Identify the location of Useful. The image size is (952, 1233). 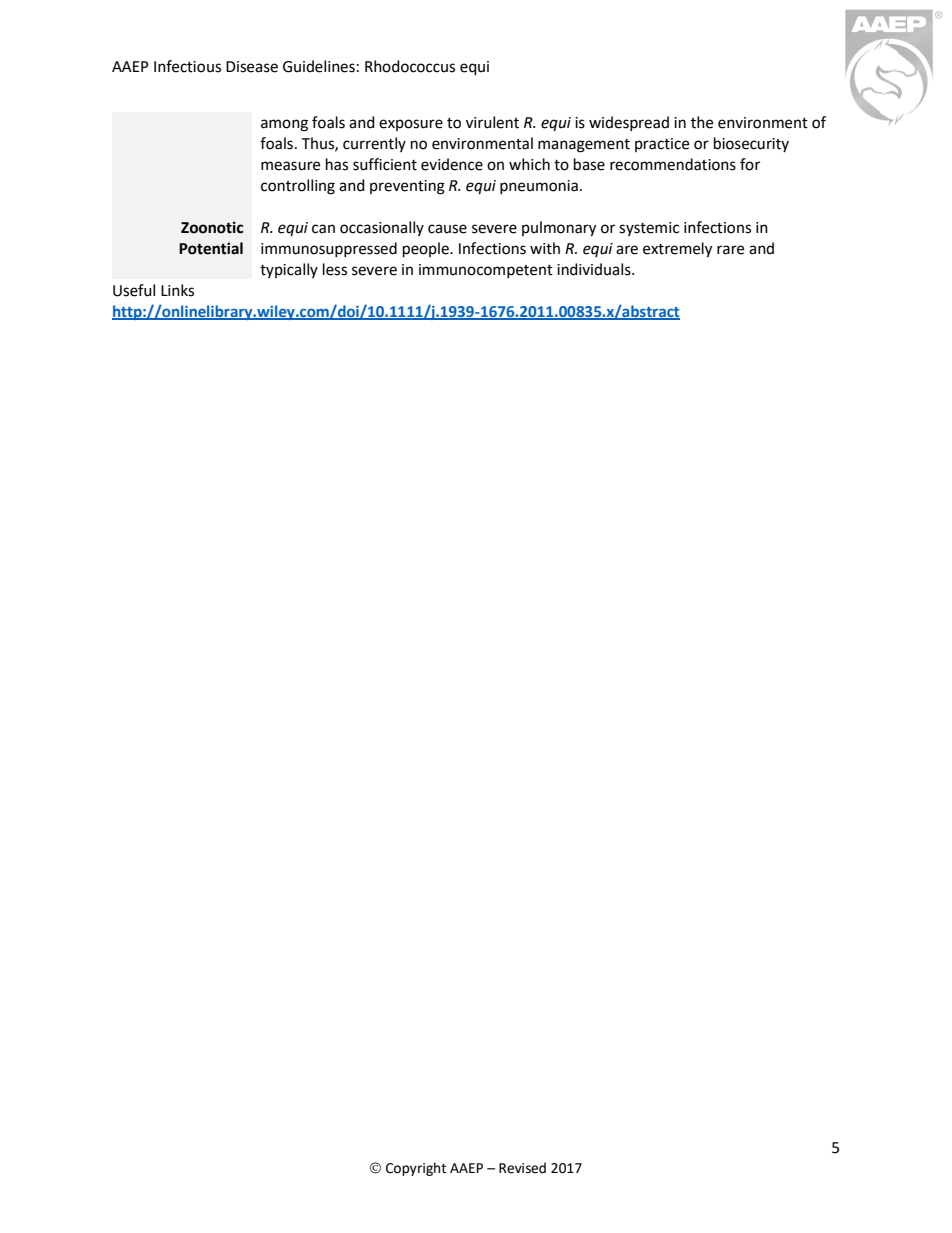
(134, 290).
